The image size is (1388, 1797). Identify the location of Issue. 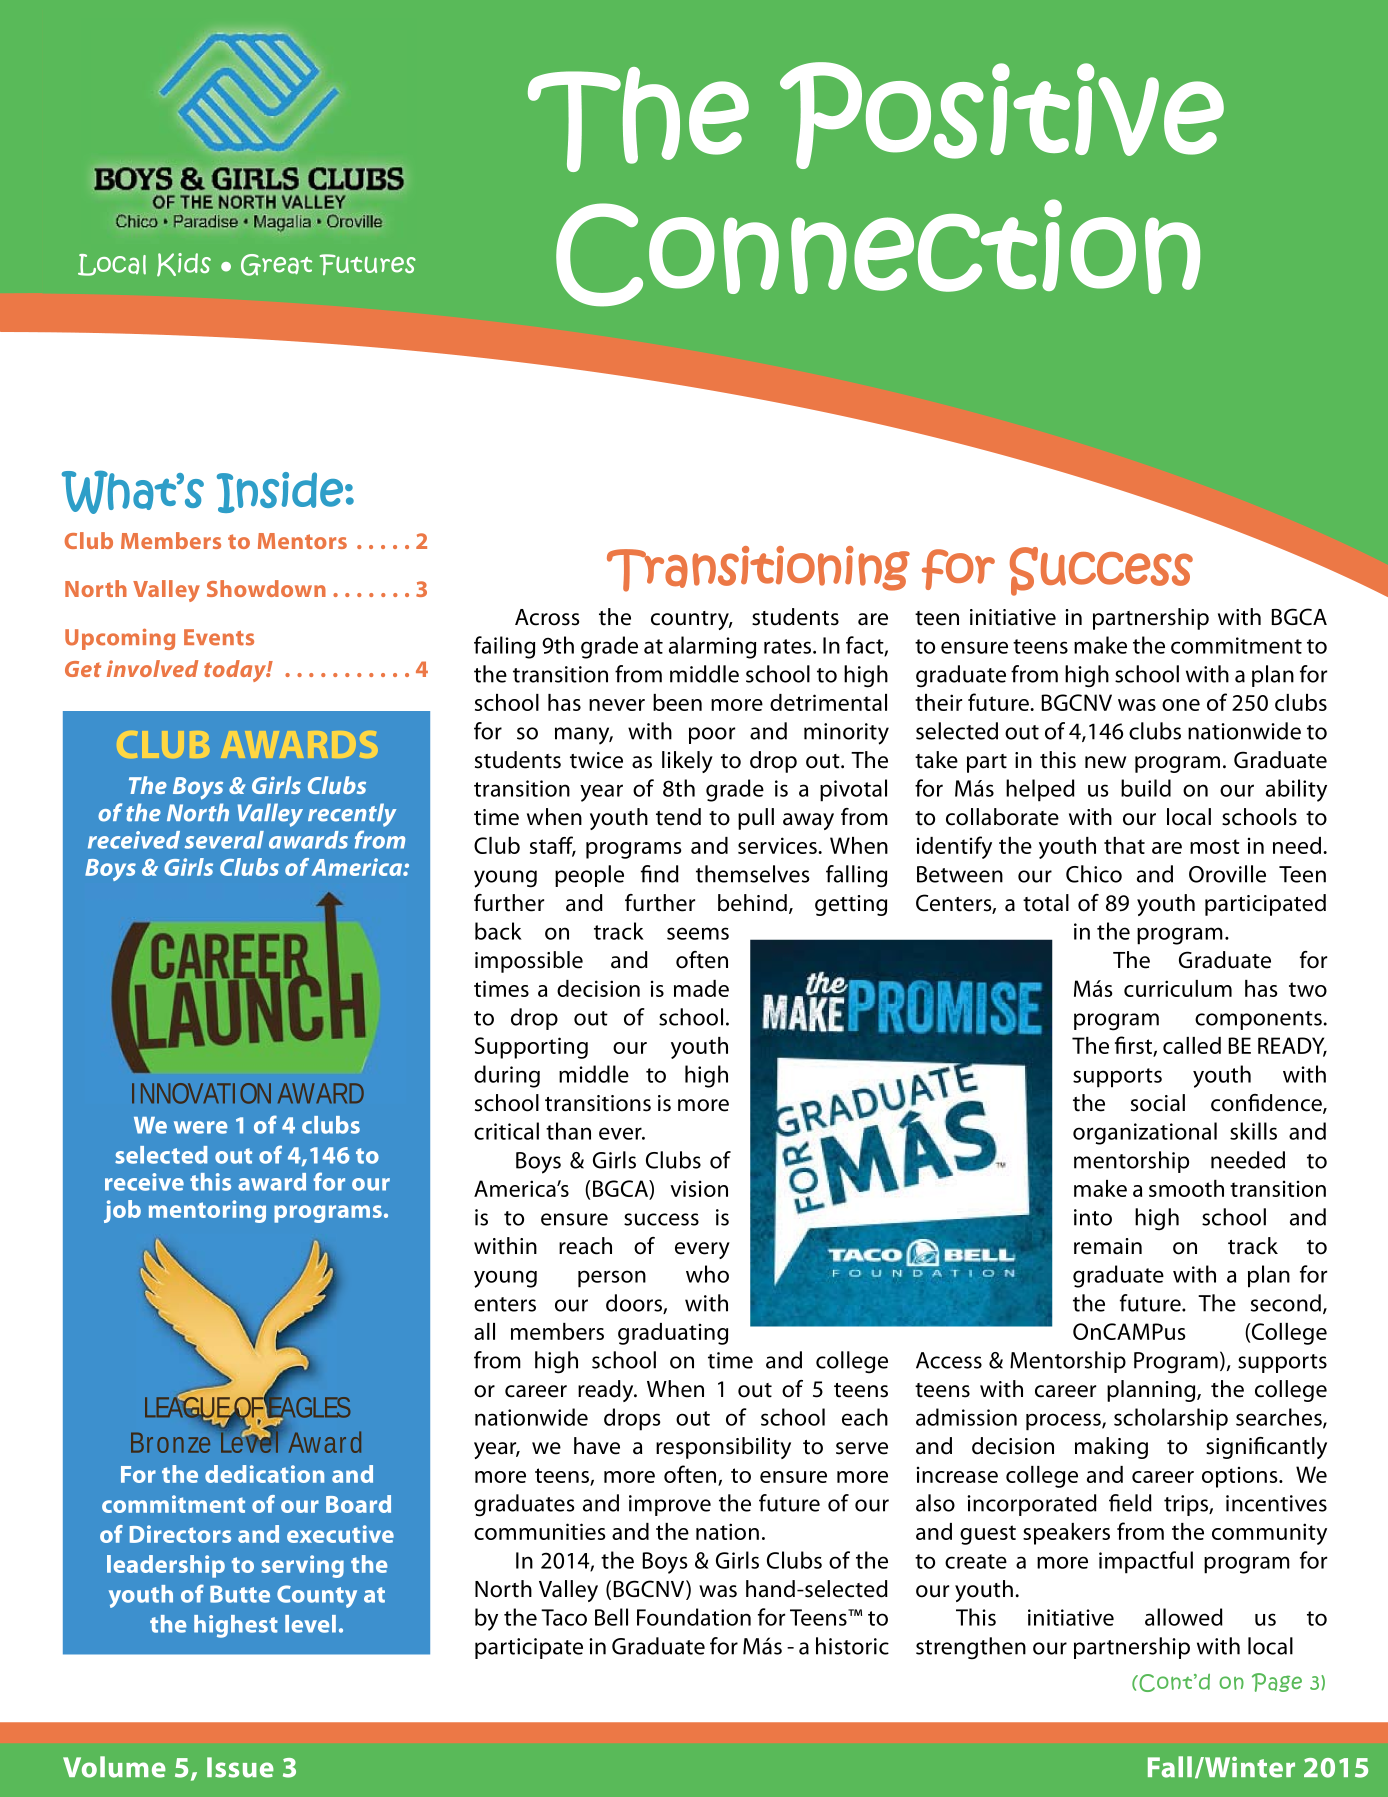
(240, 1767).
